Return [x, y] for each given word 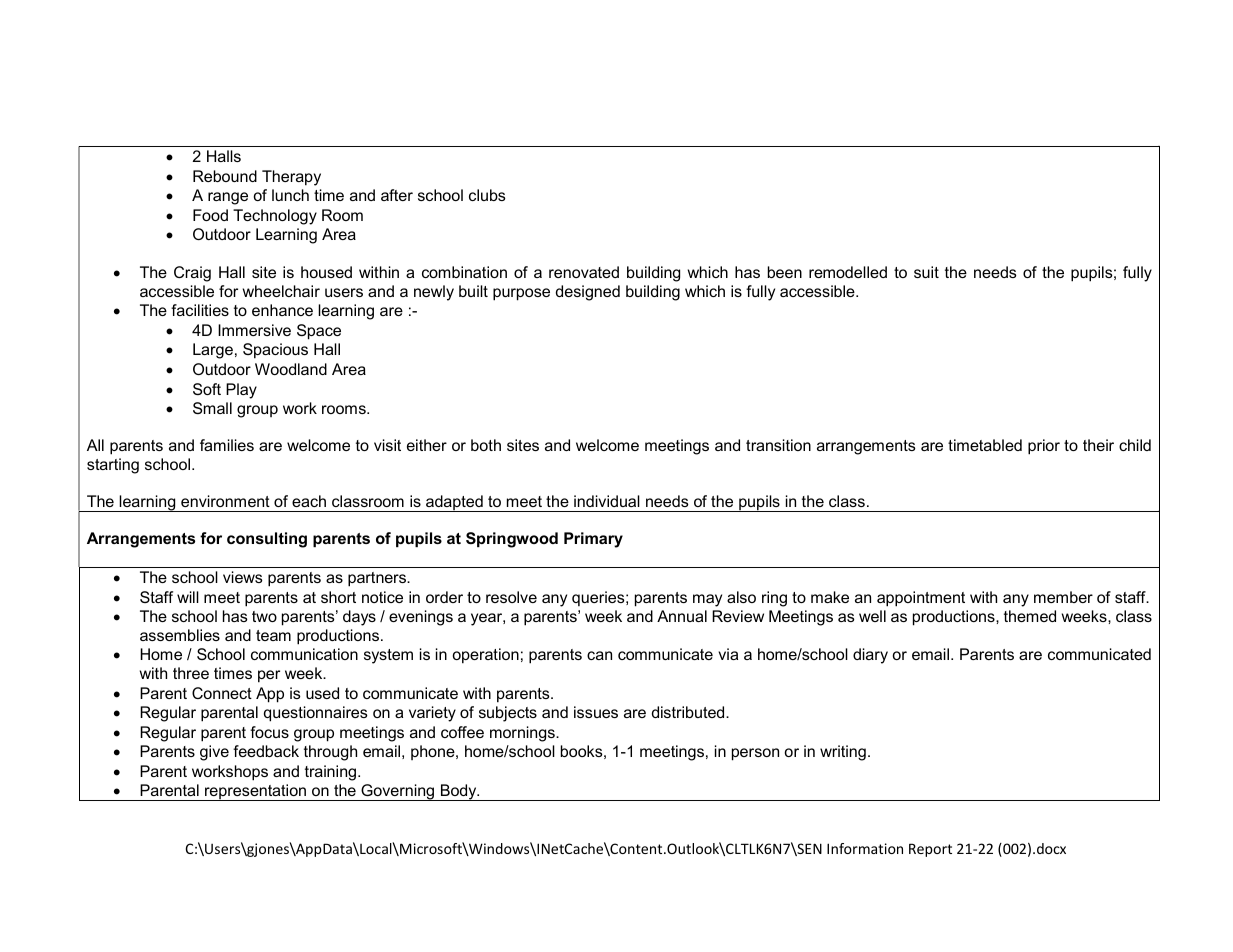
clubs [487, 195]
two [264, 616]
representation [256, 792]
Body [459, 792]
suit [926, 272]
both [486, 445]
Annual [682, 616]
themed [1030, 616]
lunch [290, 195]
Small [212, 408]
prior [1044, 447]
